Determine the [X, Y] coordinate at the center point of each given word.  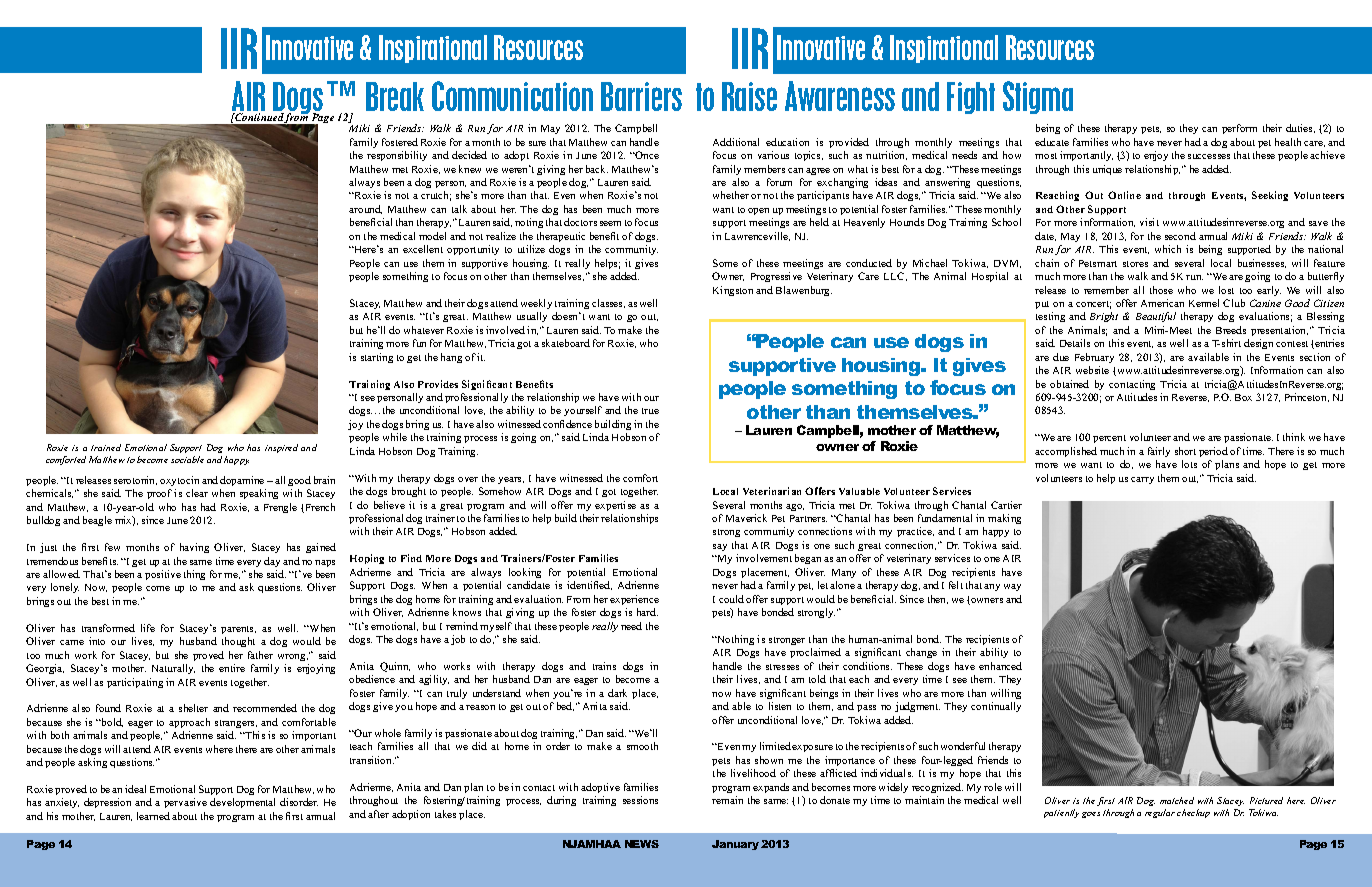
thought [238, 642]
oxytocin [179, 481]
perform [1239, 129]
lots [1189, 464]
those [1161, 290]
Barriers [641, 96]
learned [153, 816]
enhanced [1000, 666]
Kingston [733, 291]
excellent [423, 249]
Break [395, 96]
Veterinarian [772, 491]
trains [604, 666]
